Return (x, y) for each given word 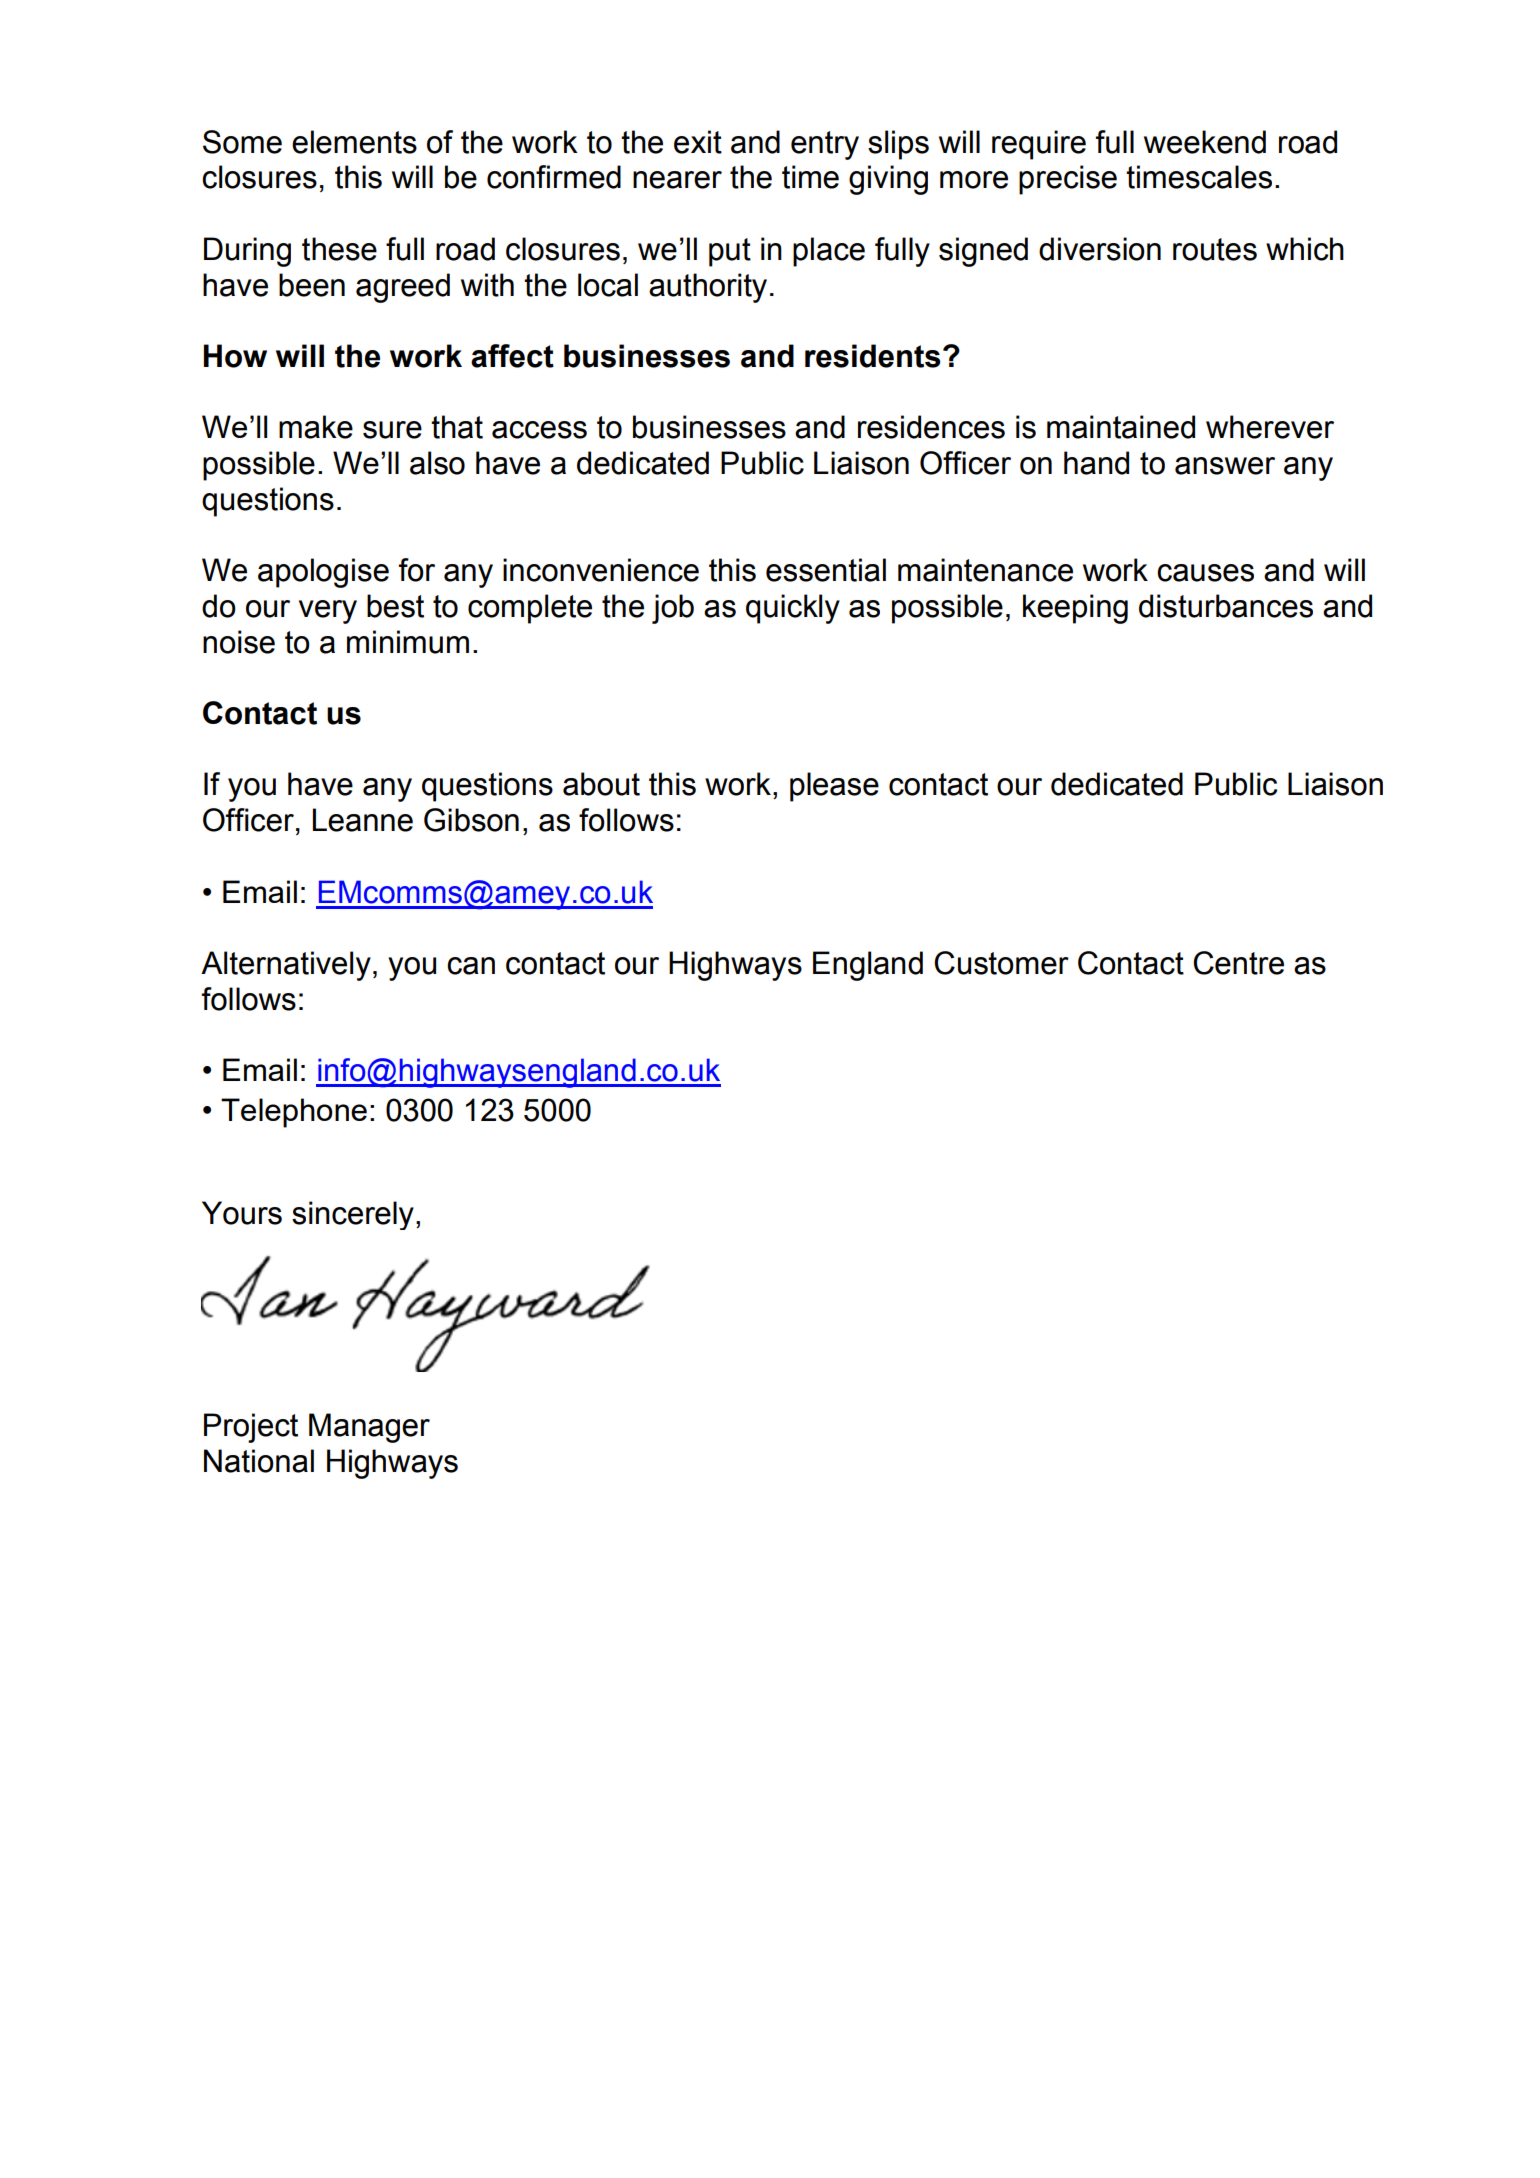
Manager (369, 1428)
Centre (1238, 963)
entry (825, 145)
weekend (1205, 142)
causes (1205, 573)
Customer (1001, 963)
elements (354, 142)
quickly (793, 609)
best (395, 606)
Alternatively (286, 966)
